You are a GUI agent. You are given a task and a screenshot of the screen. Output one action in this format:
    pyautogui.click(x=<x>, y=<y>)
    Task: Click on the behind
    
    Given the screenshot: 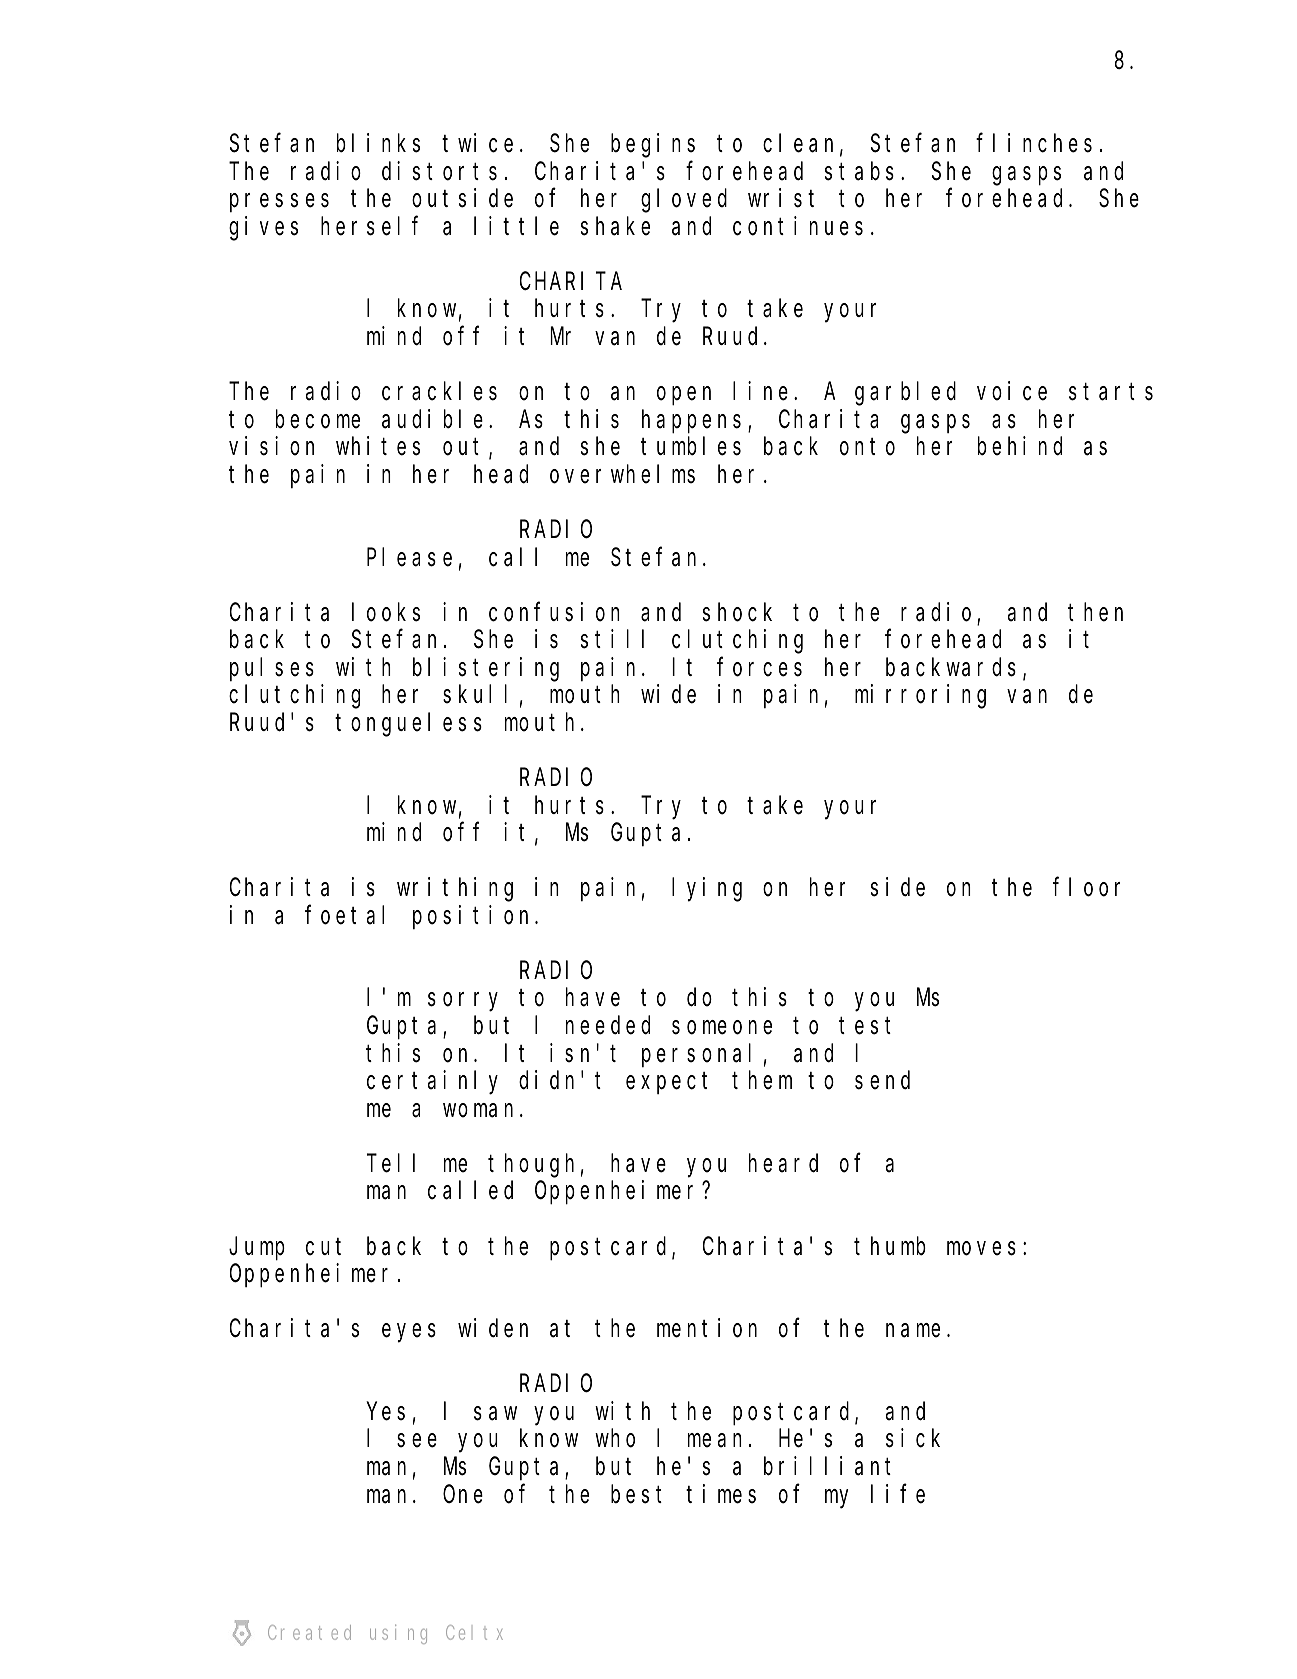 What is the action you would take?
    pyautogui.click(x=1020, y=446)
